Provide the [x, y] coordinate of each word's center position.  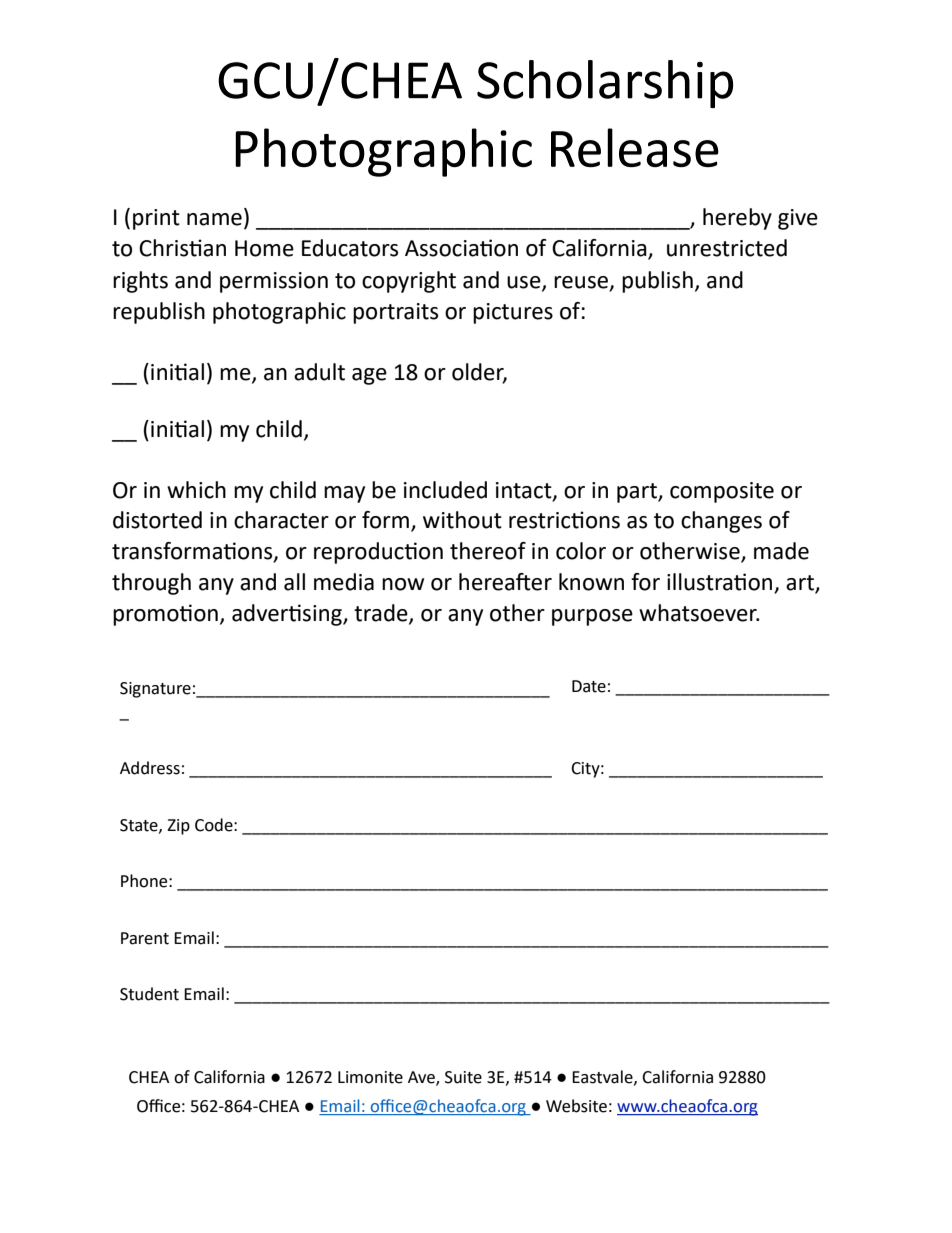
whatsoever [699, 613]
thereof [488, 551]
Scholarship [605, 84]
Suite [463, 1077]
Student [149, 994]
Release [635, 147]
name [214, 219]
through [151, 584]
